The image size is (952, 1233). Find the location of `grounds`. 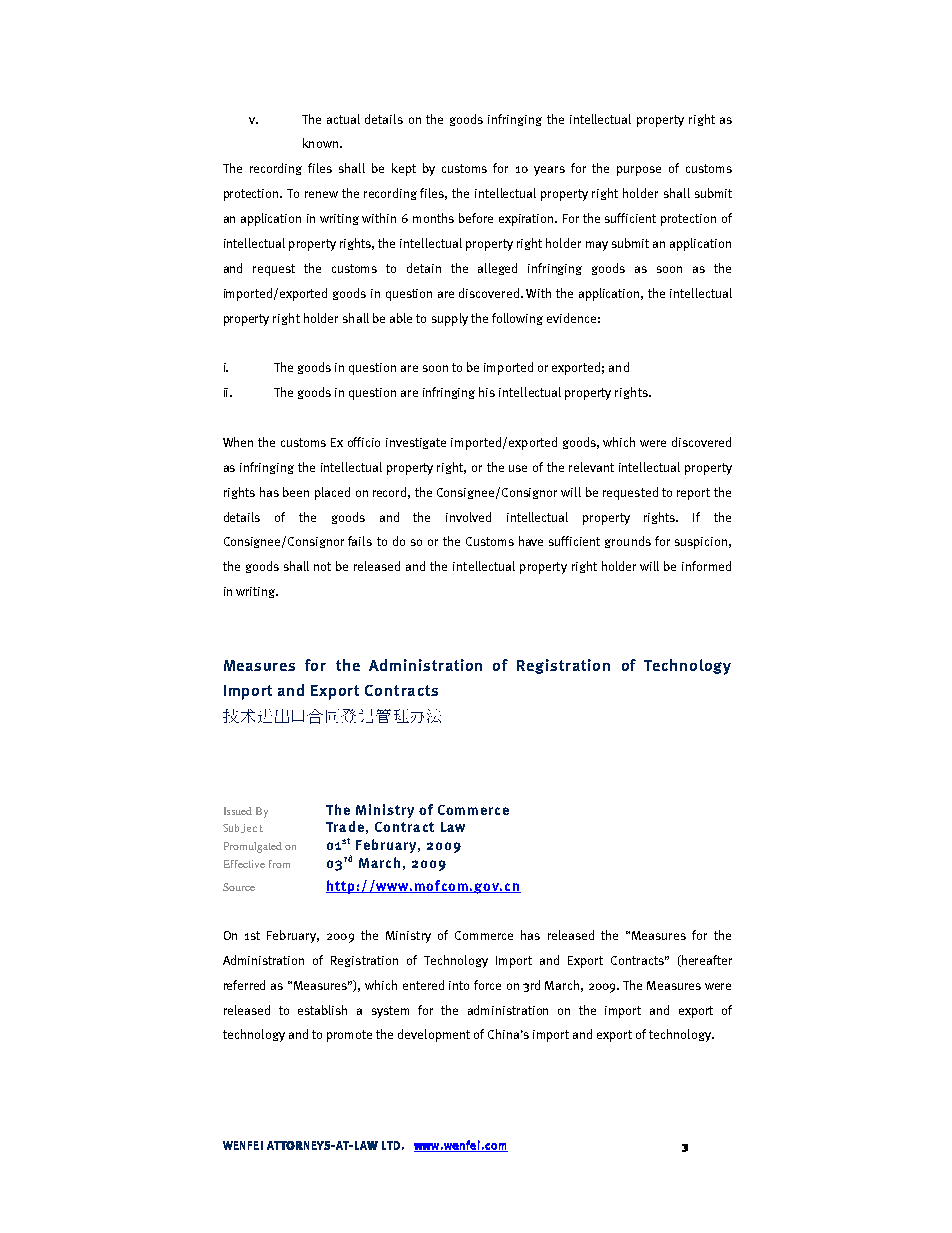

grounds is located at coordinates (628, 542).
